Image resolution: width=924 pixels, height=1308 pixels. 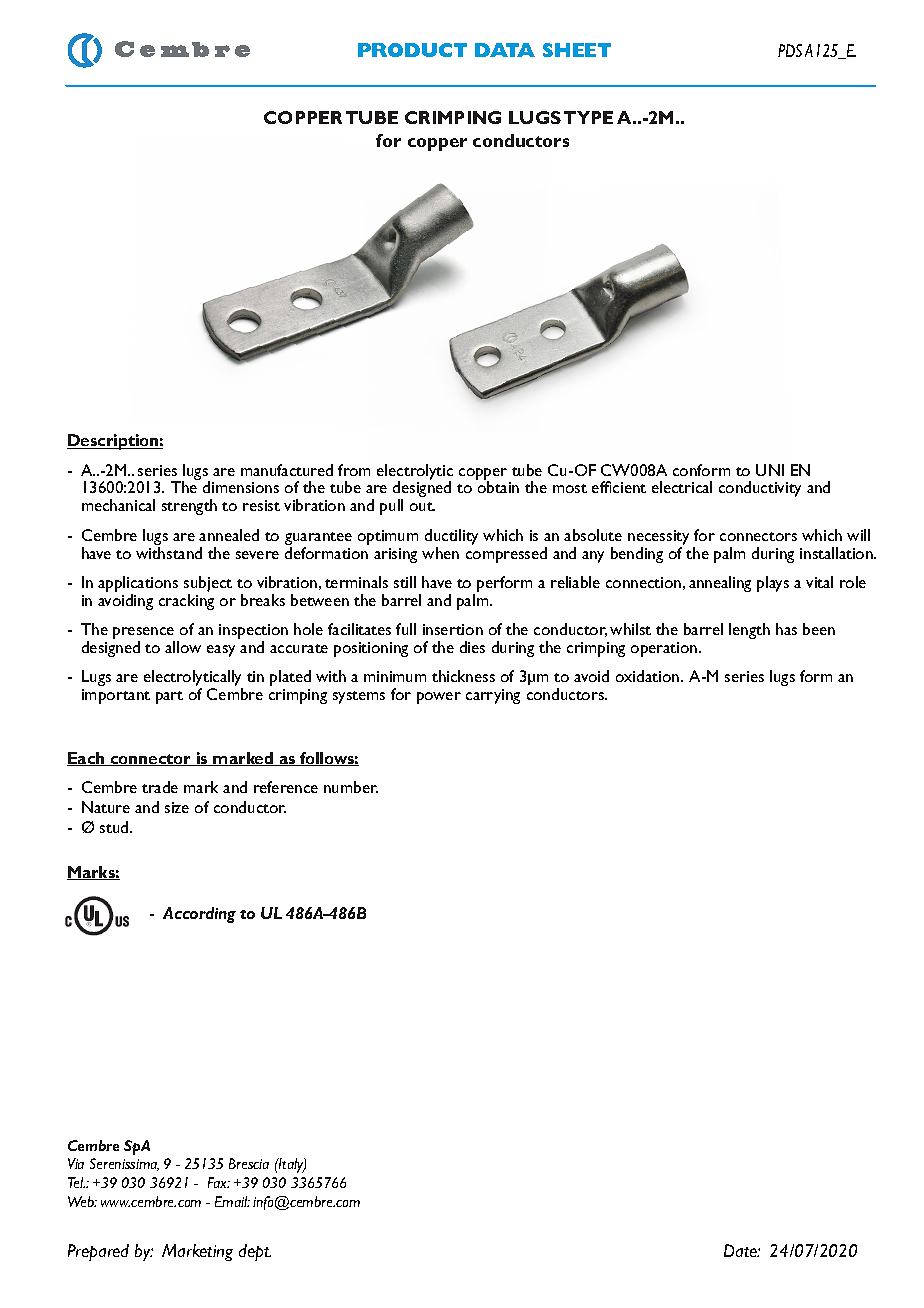 I want to click on allow, so click(x=183, y=647).
